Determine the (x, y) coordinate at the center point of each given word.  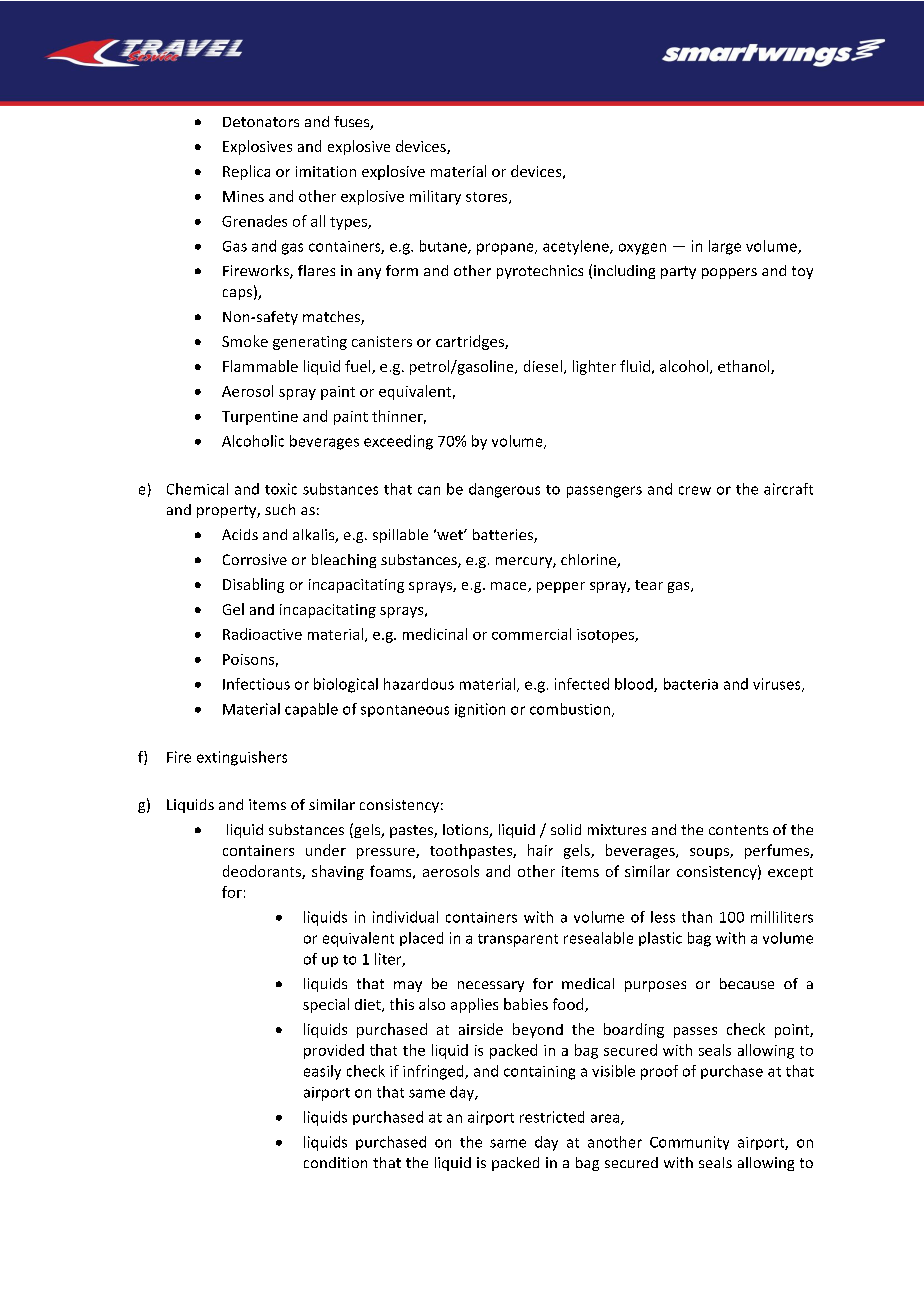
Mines (243, 196)
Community (689, 1143)
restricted (552, 1117)
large (725, 247)
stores (488, 198)
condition (335, 1162)
